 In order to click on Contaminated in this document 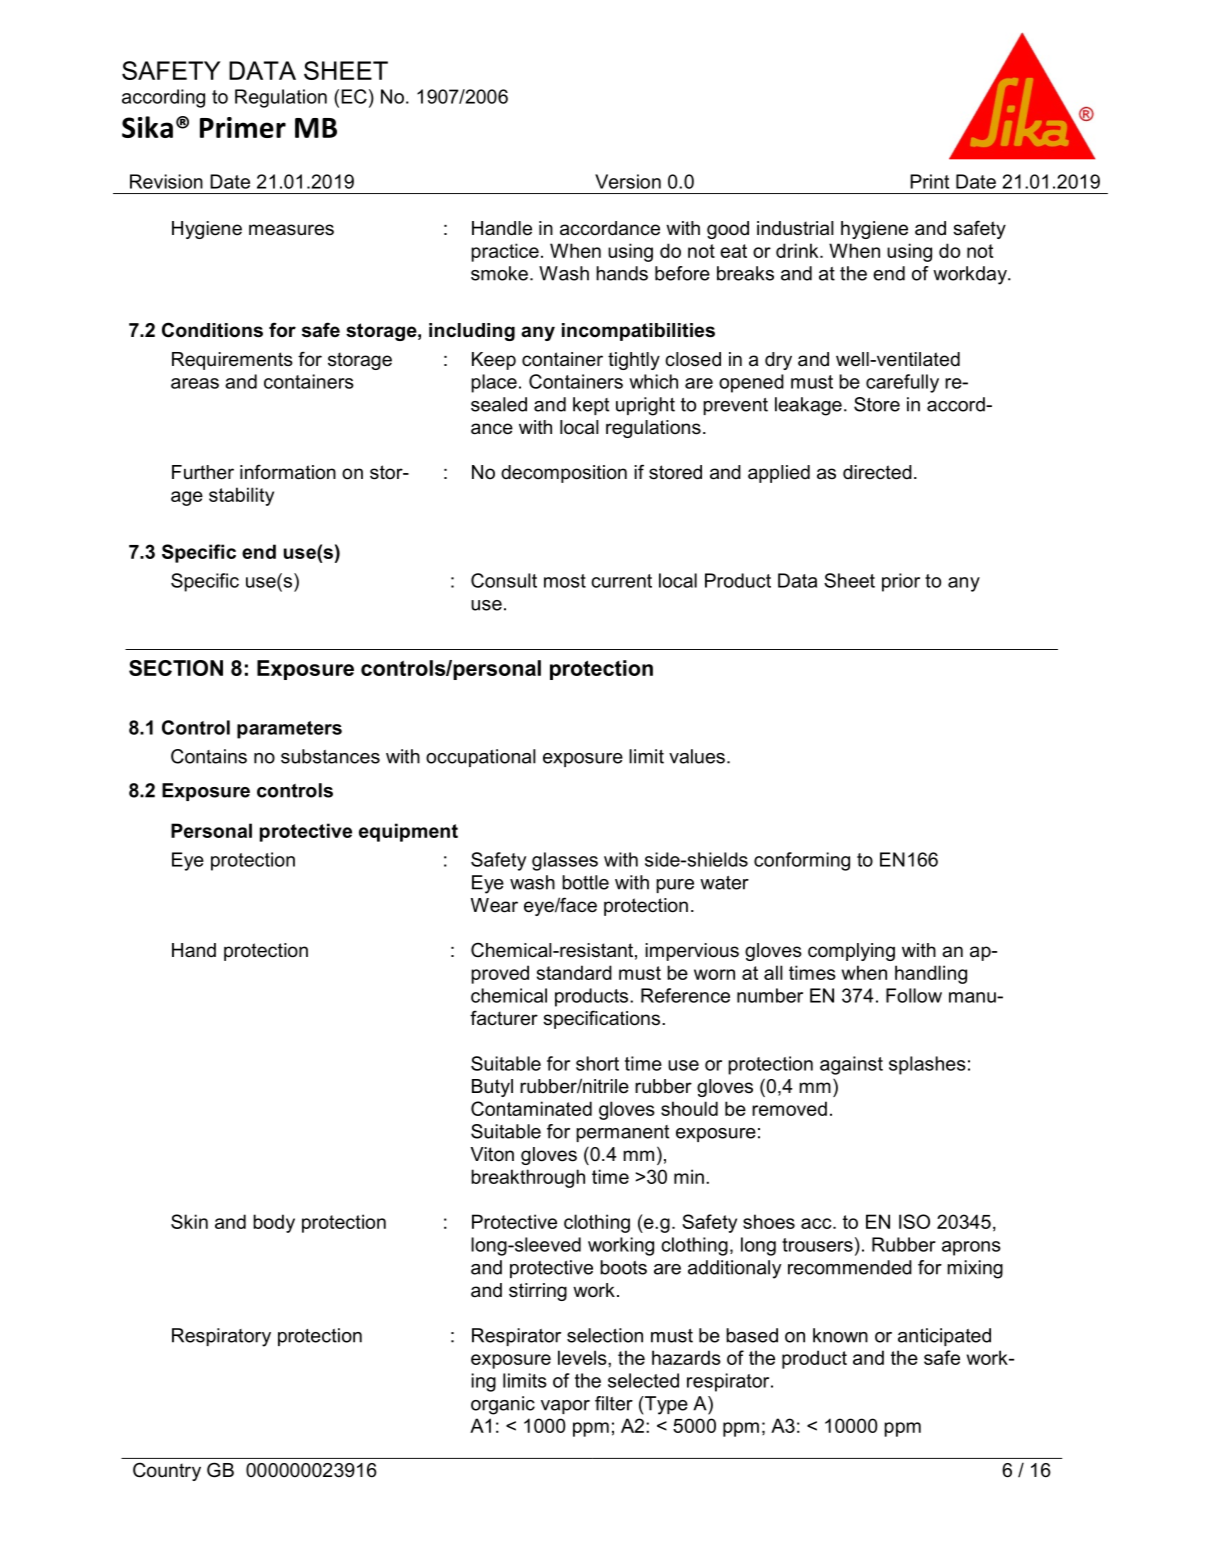, I will do `click(531, 1108)`.
